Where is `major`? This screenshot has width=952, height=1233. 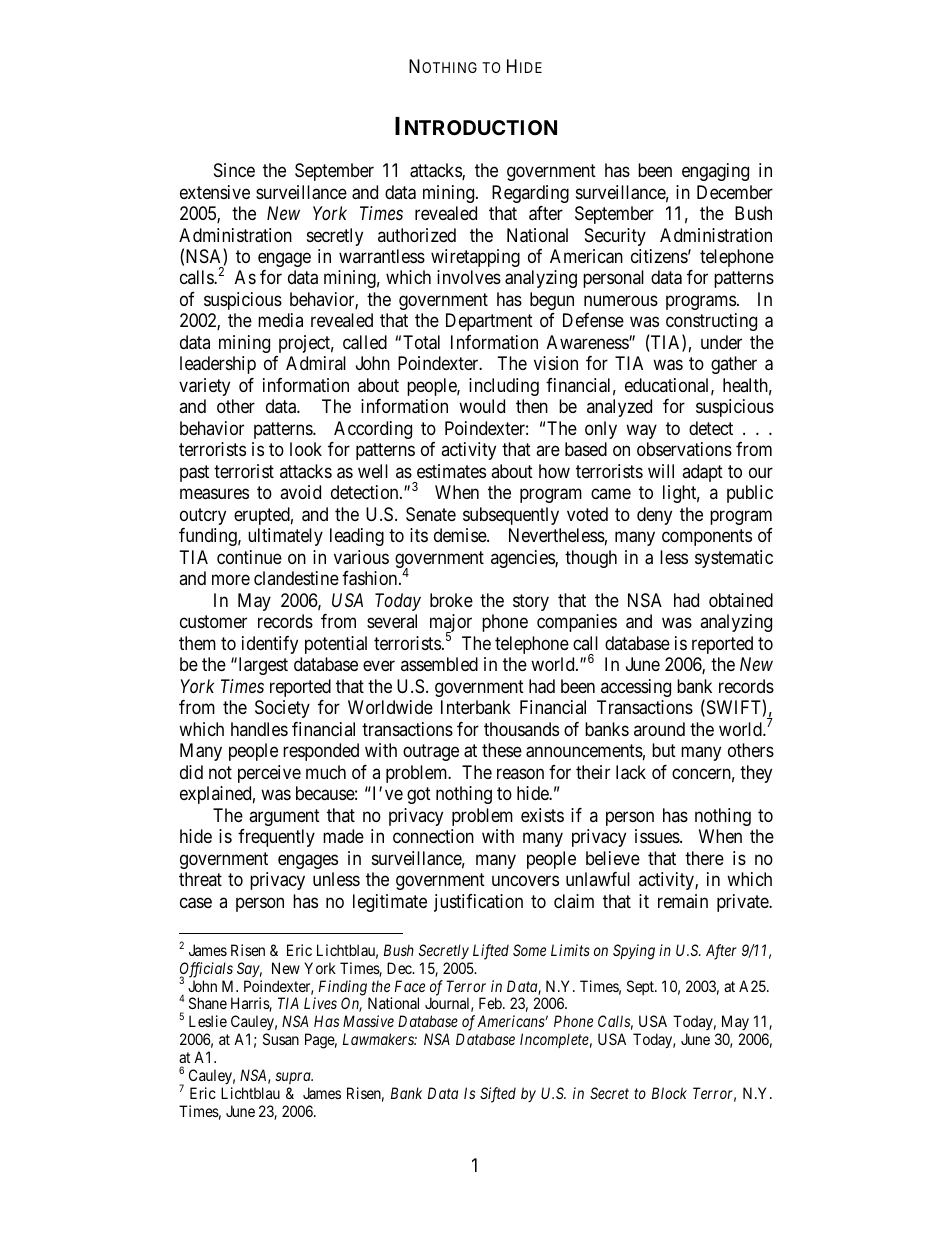 major is located at coordinates (451, 624).
